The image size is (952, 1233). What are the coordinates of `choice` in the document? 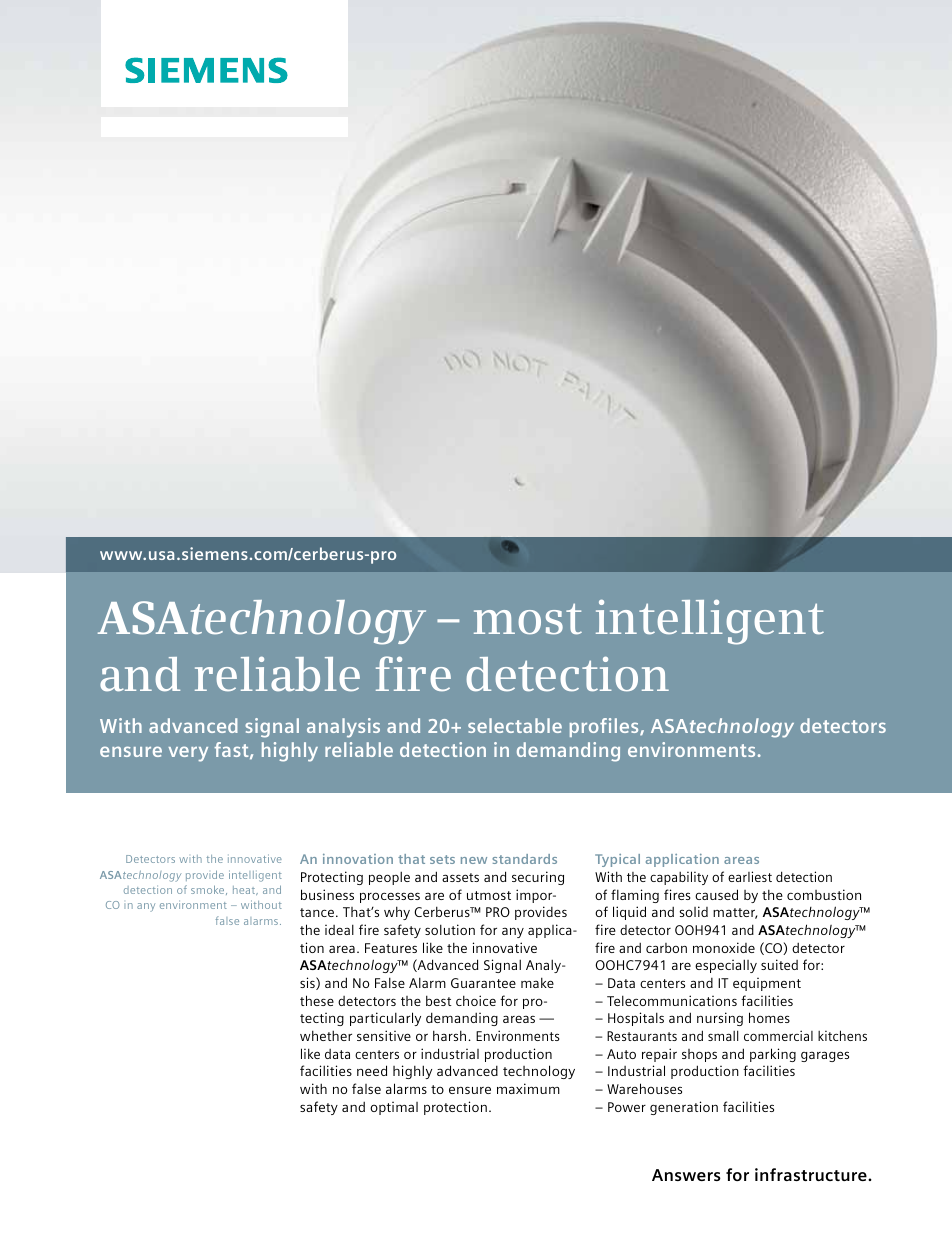 It's located at (476, 1000).
